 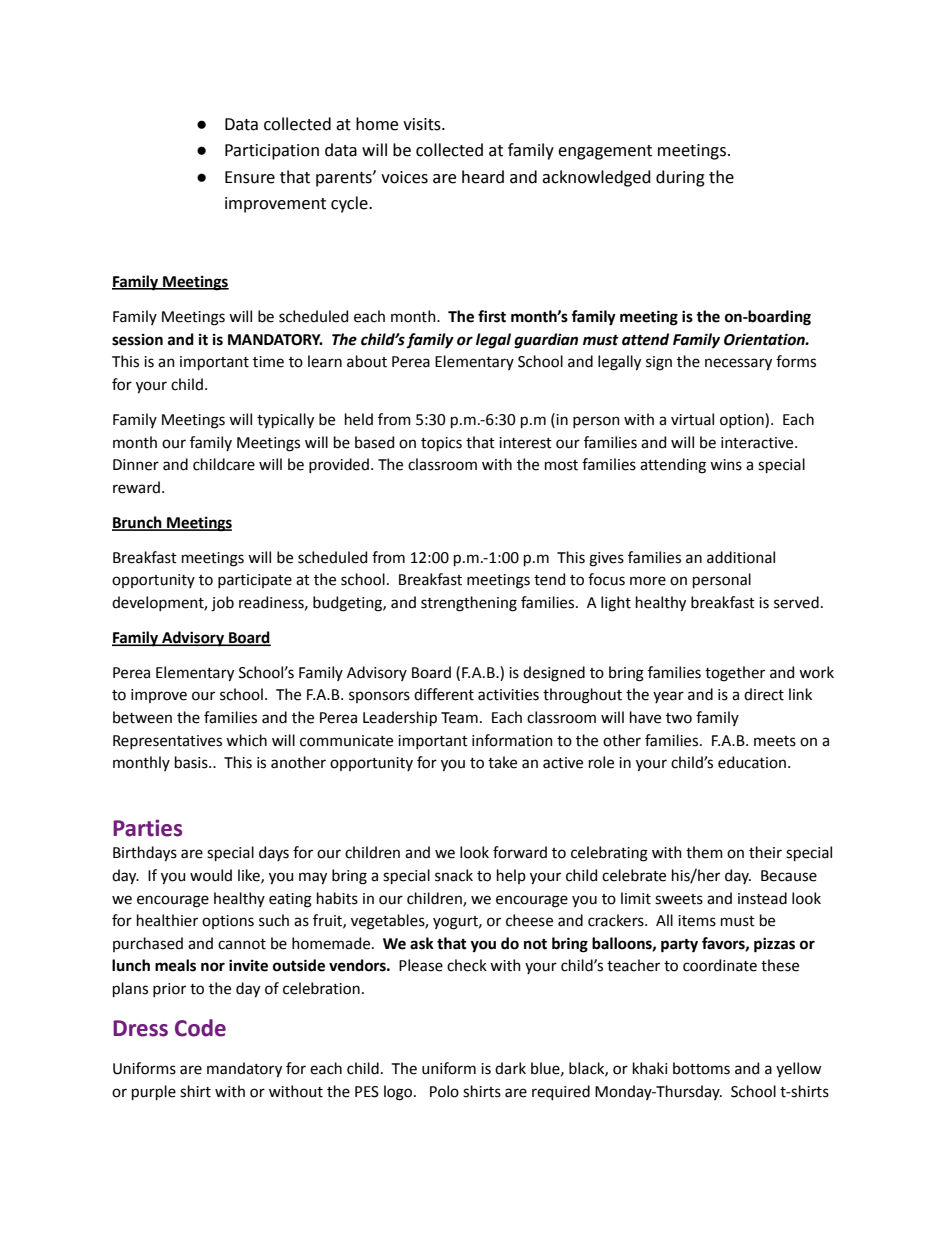 What do you see at coordinates (510, 1068) in the page?
I see `dark` at bounding box center [510, 1068].
